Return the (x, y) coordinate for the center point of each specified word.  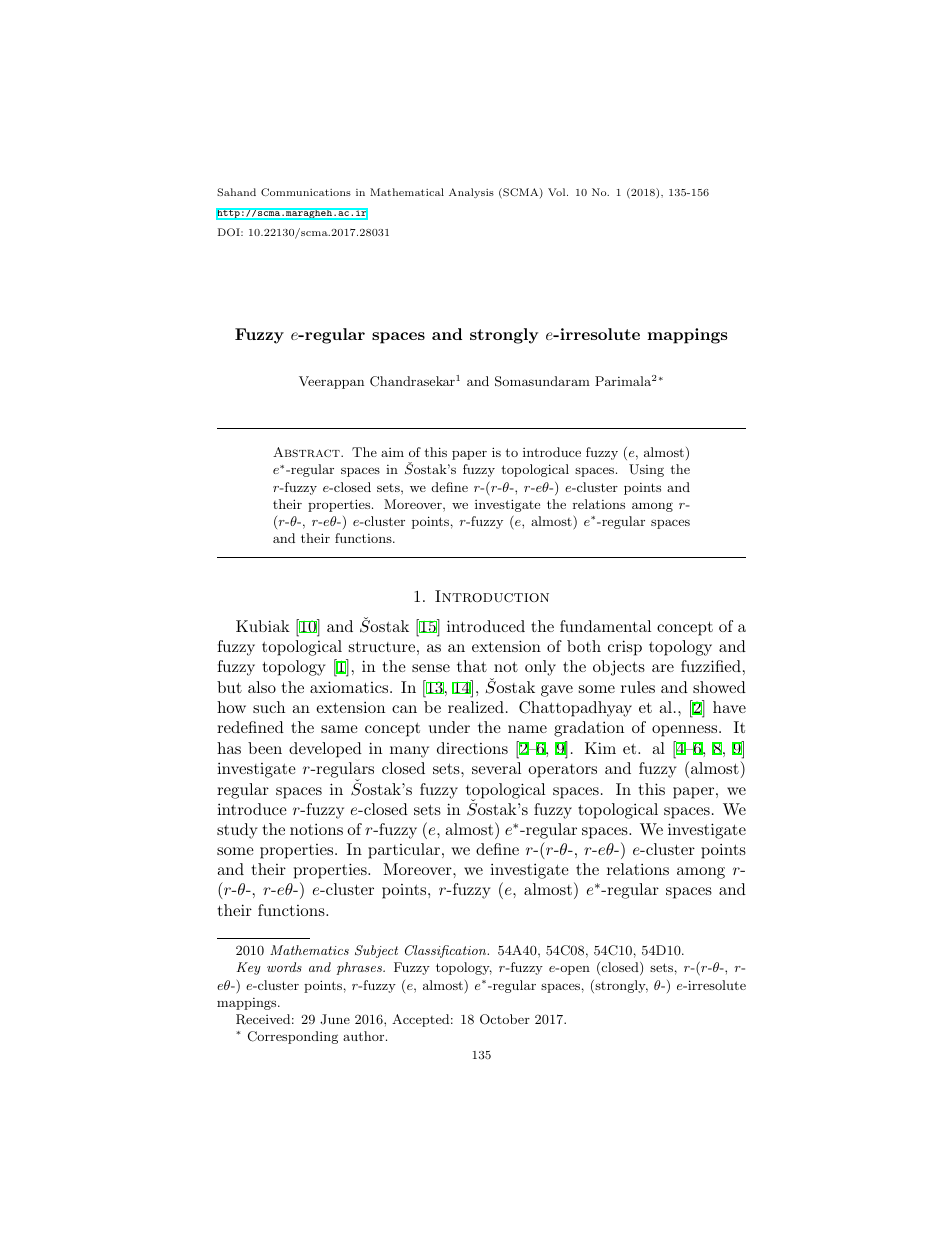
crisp (625, 648)
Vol (558, 192)
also (262, 687)
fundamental (605, 626)
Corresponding (293, 1037)
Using (646, 470)
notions (316, 829)
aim (392, 452)
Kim (600, 748)
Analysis (471, 193)
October (505, 1019)
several (496, 768)
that (472, 666)
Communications (306, 192)
